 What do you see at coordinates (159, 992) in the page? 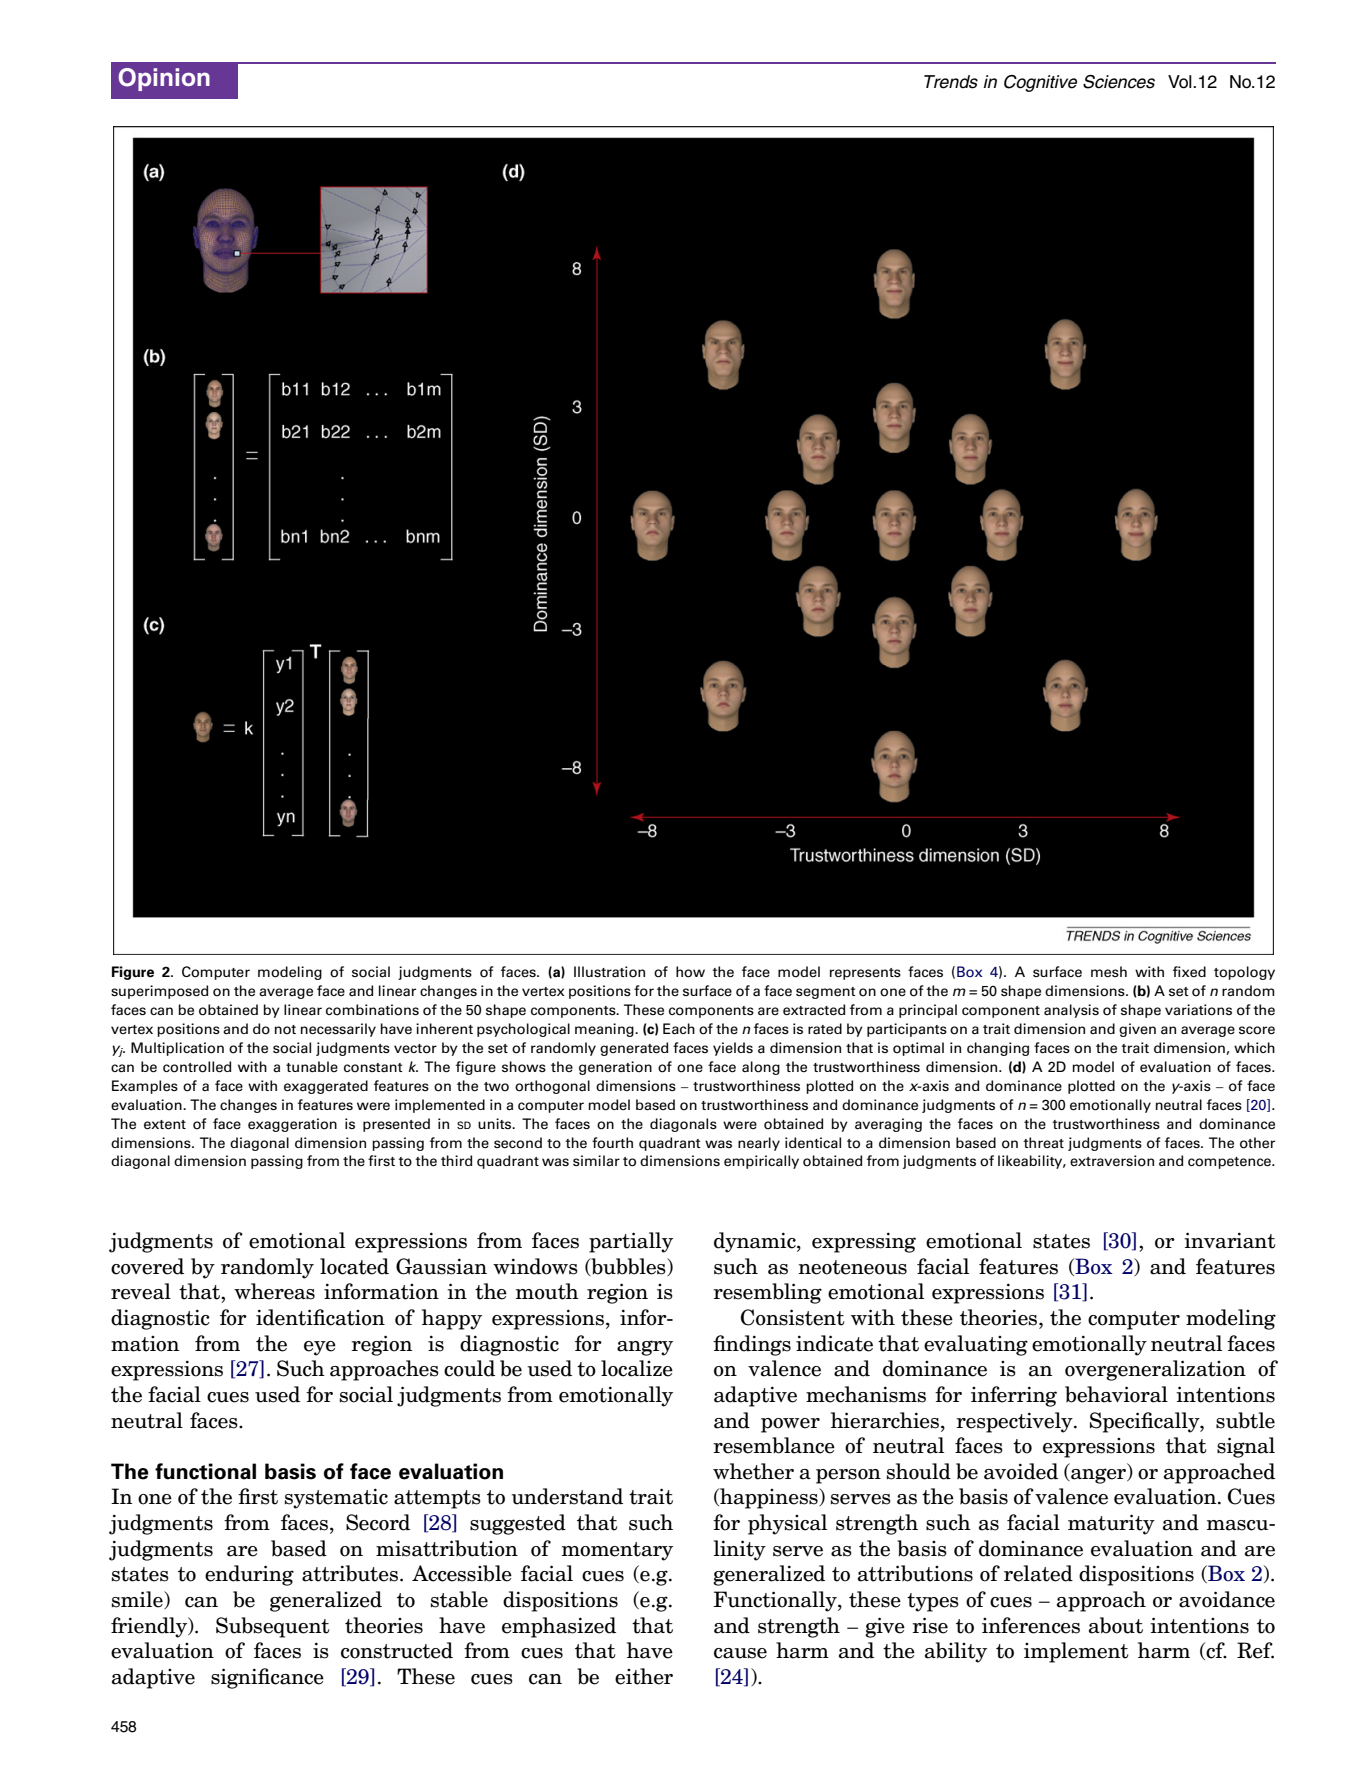
I see `superimposed` at bounding box center [159, 992].
